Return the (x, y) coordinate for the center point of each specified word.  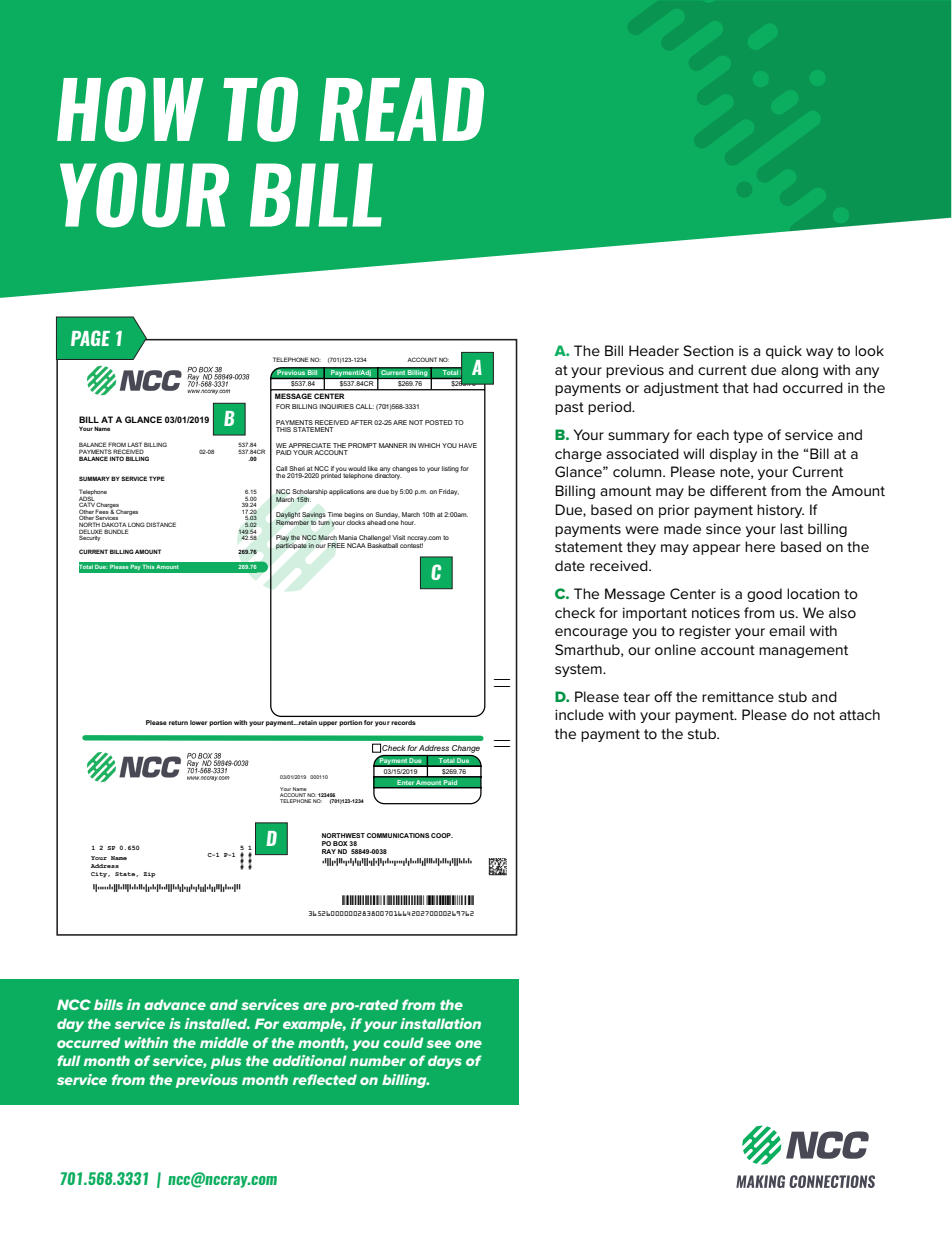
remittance (738, 697)
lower (198, 722)
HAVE (468, 445)
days (445, 1062)
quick (784, 352)
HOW (130, 109)
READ (402, 109)
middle (224, 1042)
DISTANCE (161, 524)
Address (434, 748)
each (713, 434)
